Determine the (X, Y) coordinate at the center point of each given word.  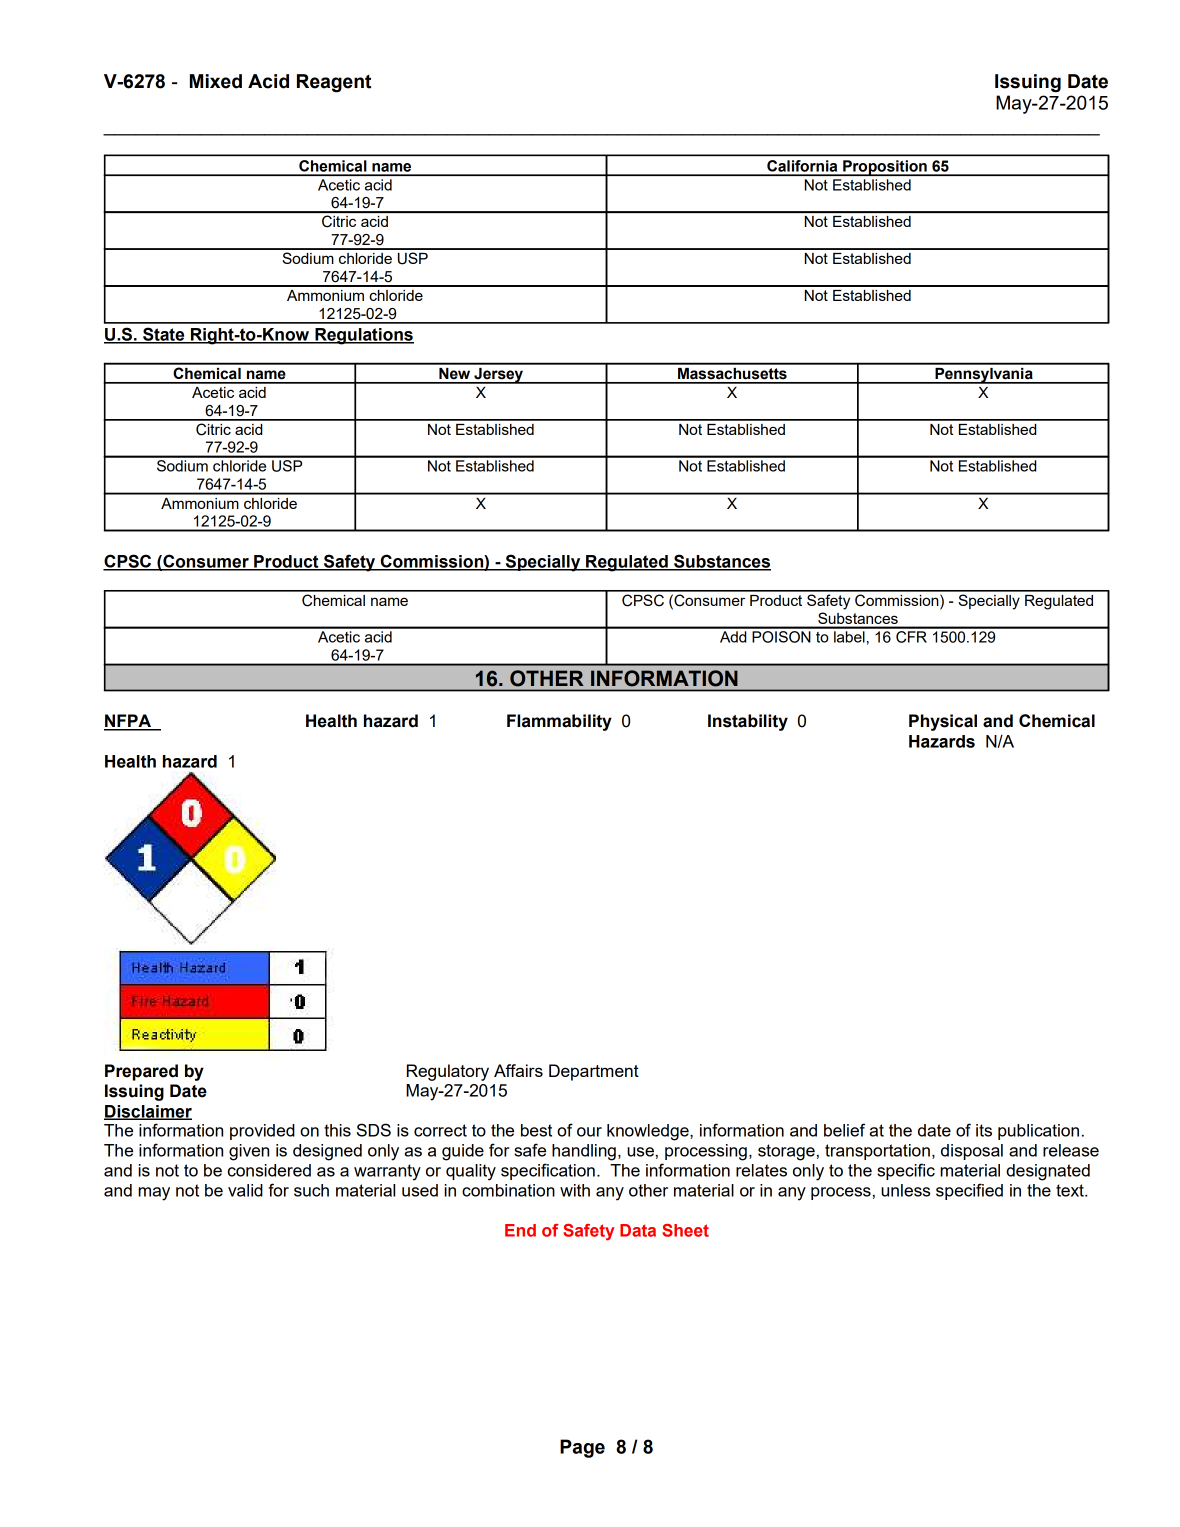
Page (582, 1448)
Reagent (334, 83)
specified (969, 1191)
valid (245, 1190)
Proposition (885, 168)
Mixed (216, 81)
